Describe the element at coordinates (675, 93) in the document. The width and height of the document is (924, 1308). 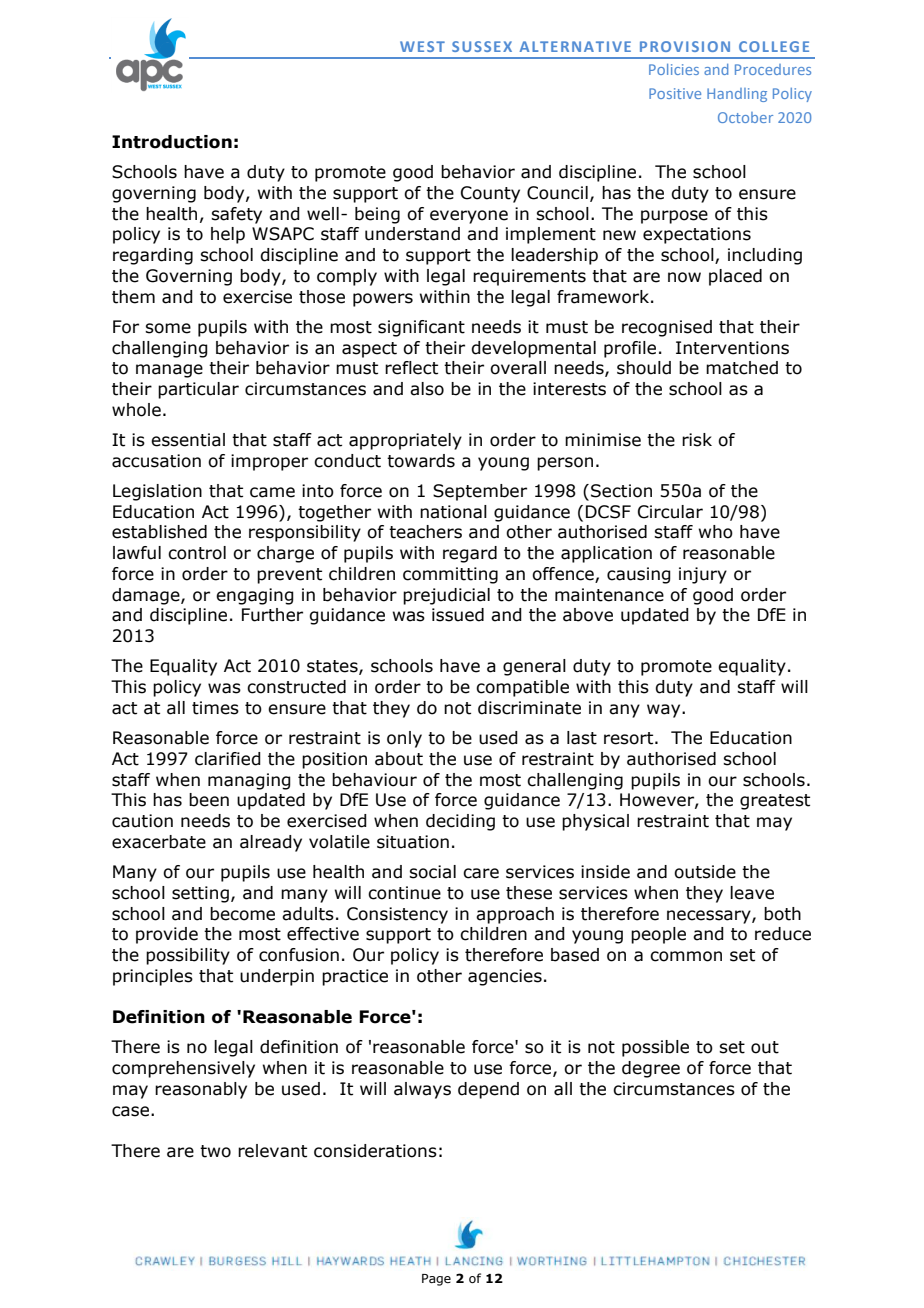
I see `Positive` at that location.
